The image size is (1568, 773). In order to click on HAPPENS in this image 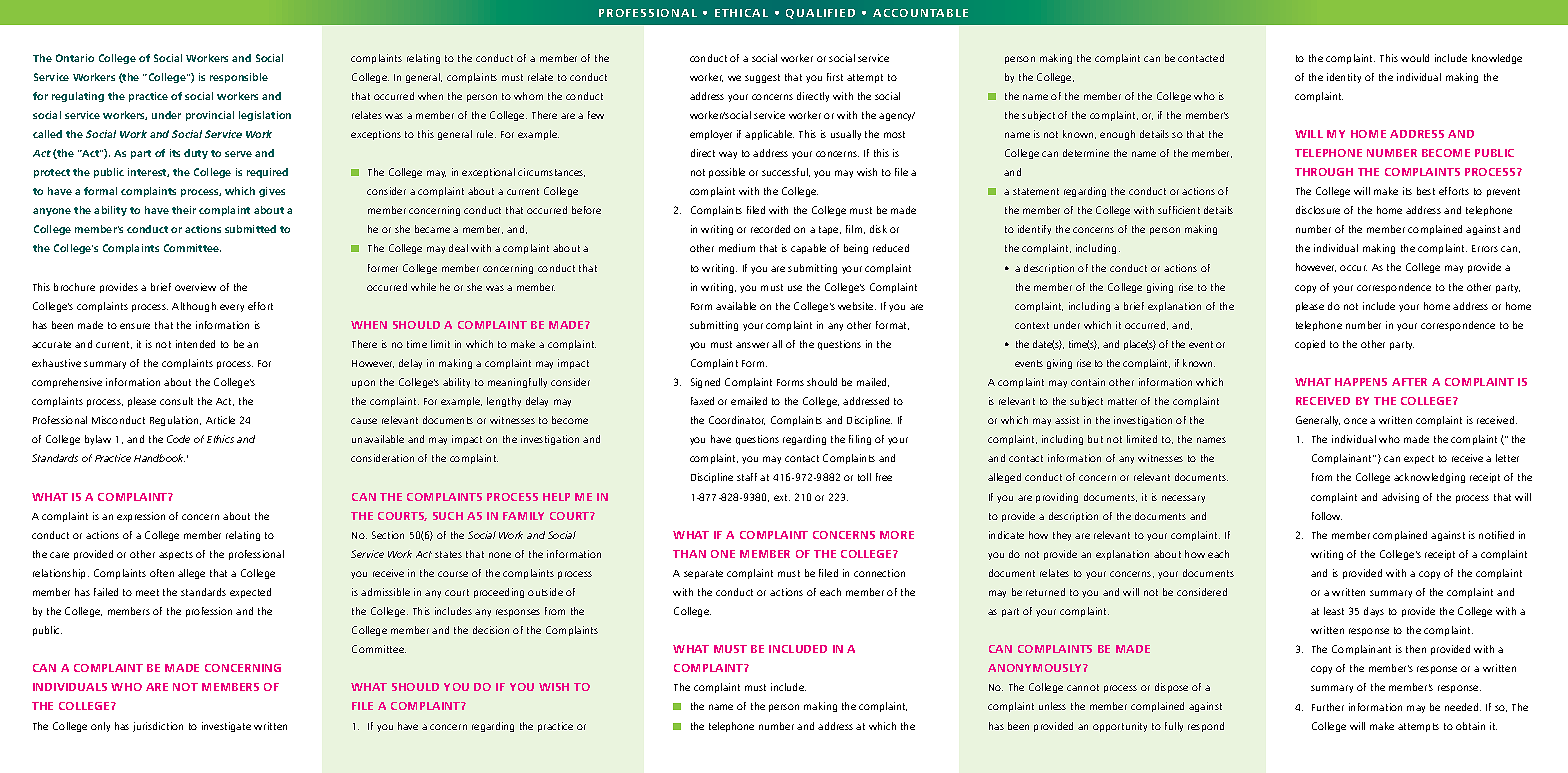, I will do `click(1361, 382)`.
